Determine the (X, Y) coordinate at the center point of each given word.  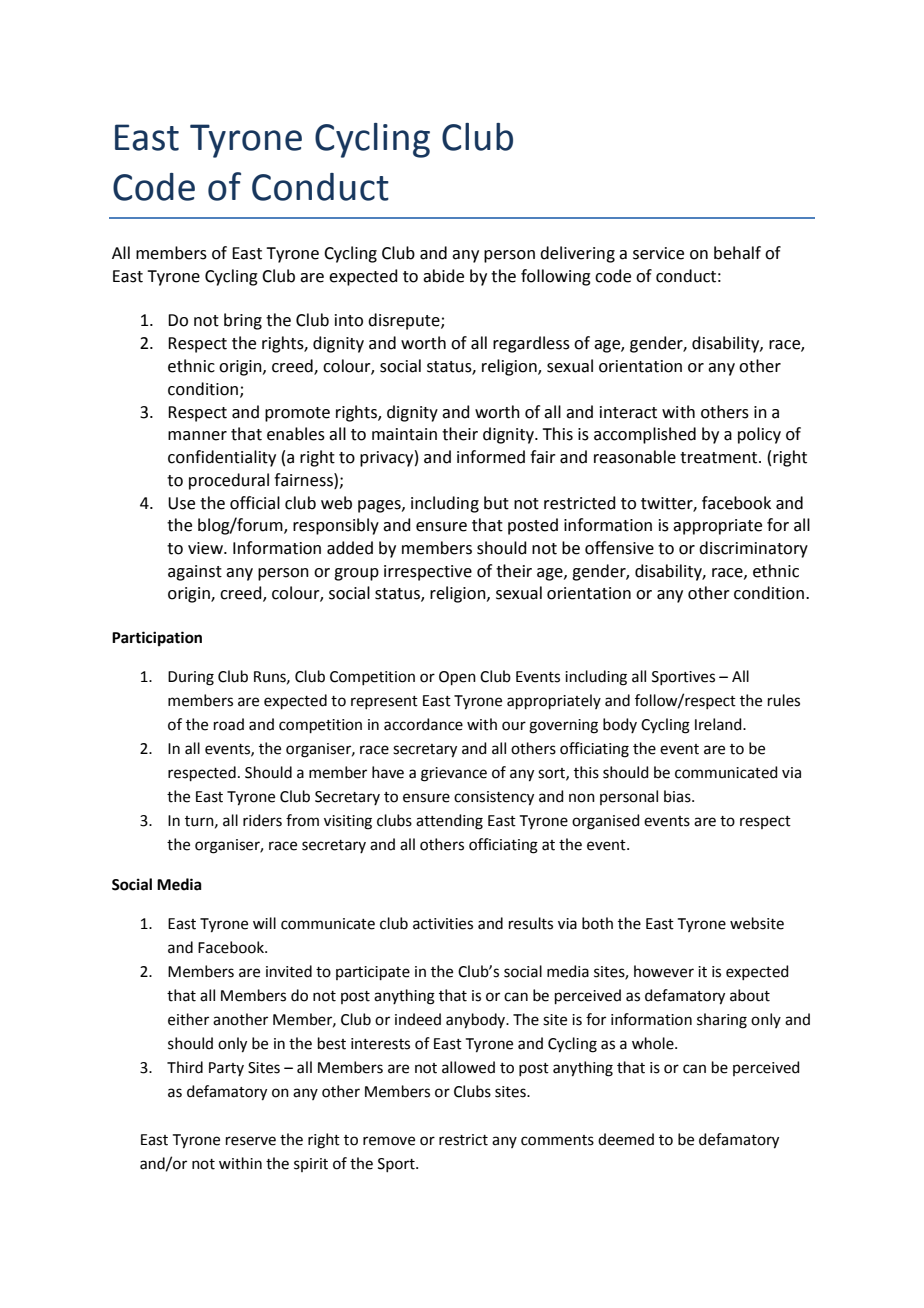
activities (443, 924)
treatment (720, 458)
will (264, 923)
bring (243, 321)
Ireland (719, 724)
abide (443, 276)
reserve (251, 1141)
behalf (737, 253)
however (664, 971)
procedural (229, 481)
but (496, 503)
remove (389, 1141)
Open (457, 678)
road (229, 724)
